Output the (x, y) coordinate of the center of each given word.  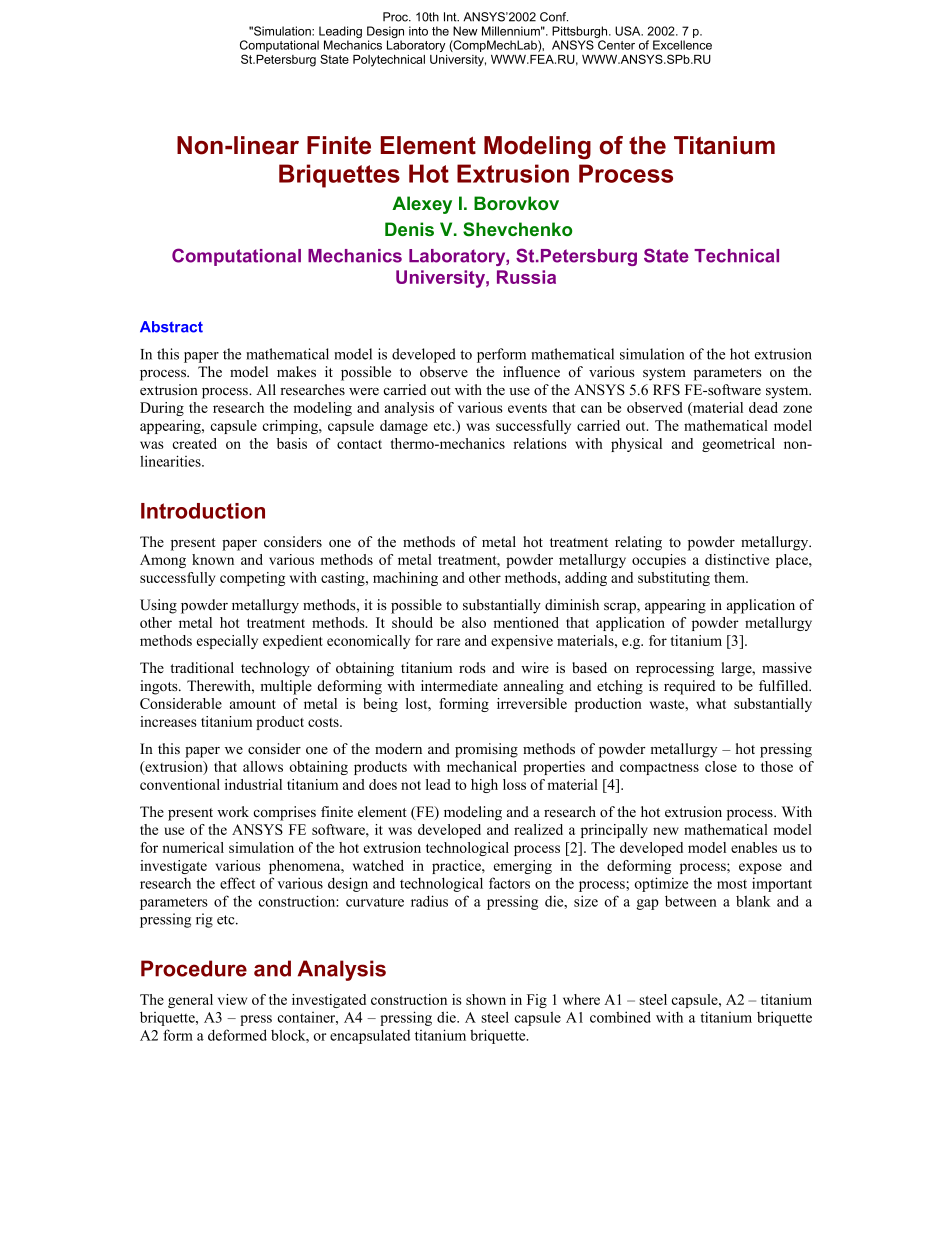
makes (296, 371)
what (711, 703)
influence (531, 371)
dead (763, 407)
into (418, 31)
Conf (554, 17)
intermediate (459, 685)
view (232, 999)
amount (253, 704)
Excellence (682, 45)
